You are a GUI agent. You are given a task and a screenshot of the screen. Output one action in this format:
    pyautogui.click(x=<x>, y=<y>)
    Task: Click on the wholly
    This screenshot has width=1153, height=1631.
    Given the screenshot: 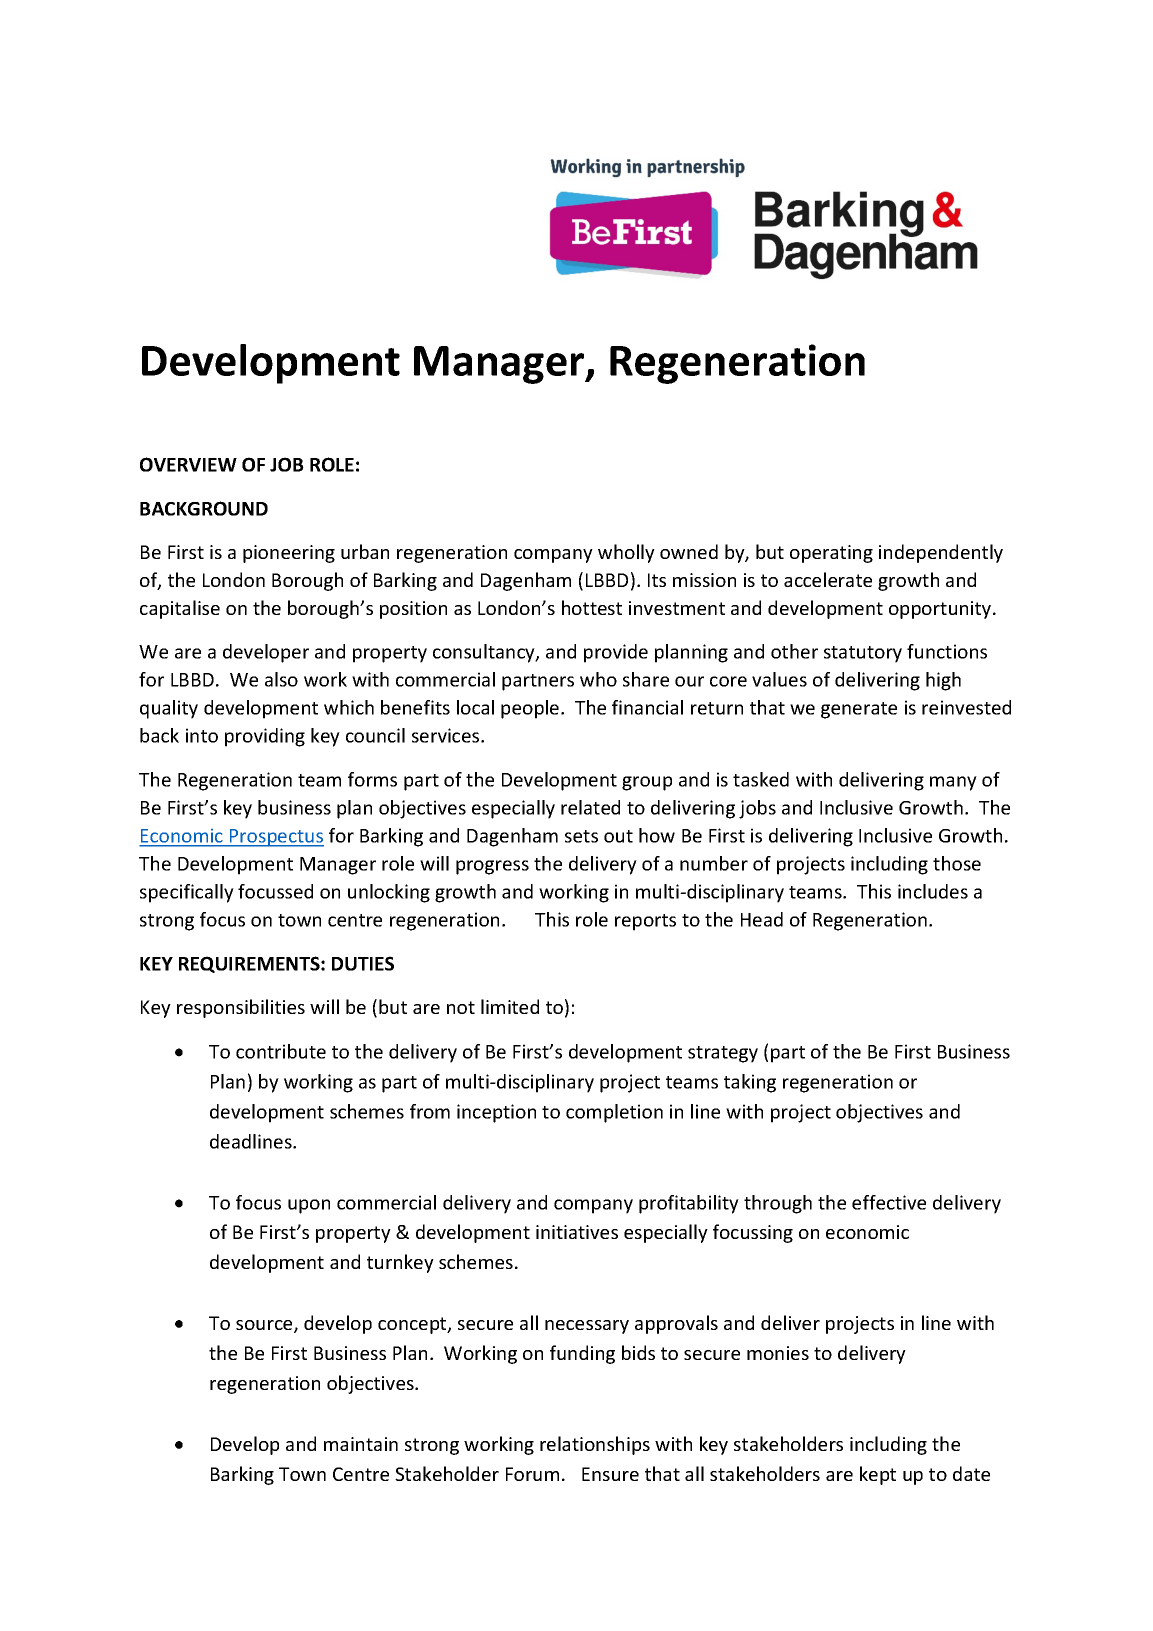 What is the action you would take?
    pyautogui.click(x=626, y=553)
